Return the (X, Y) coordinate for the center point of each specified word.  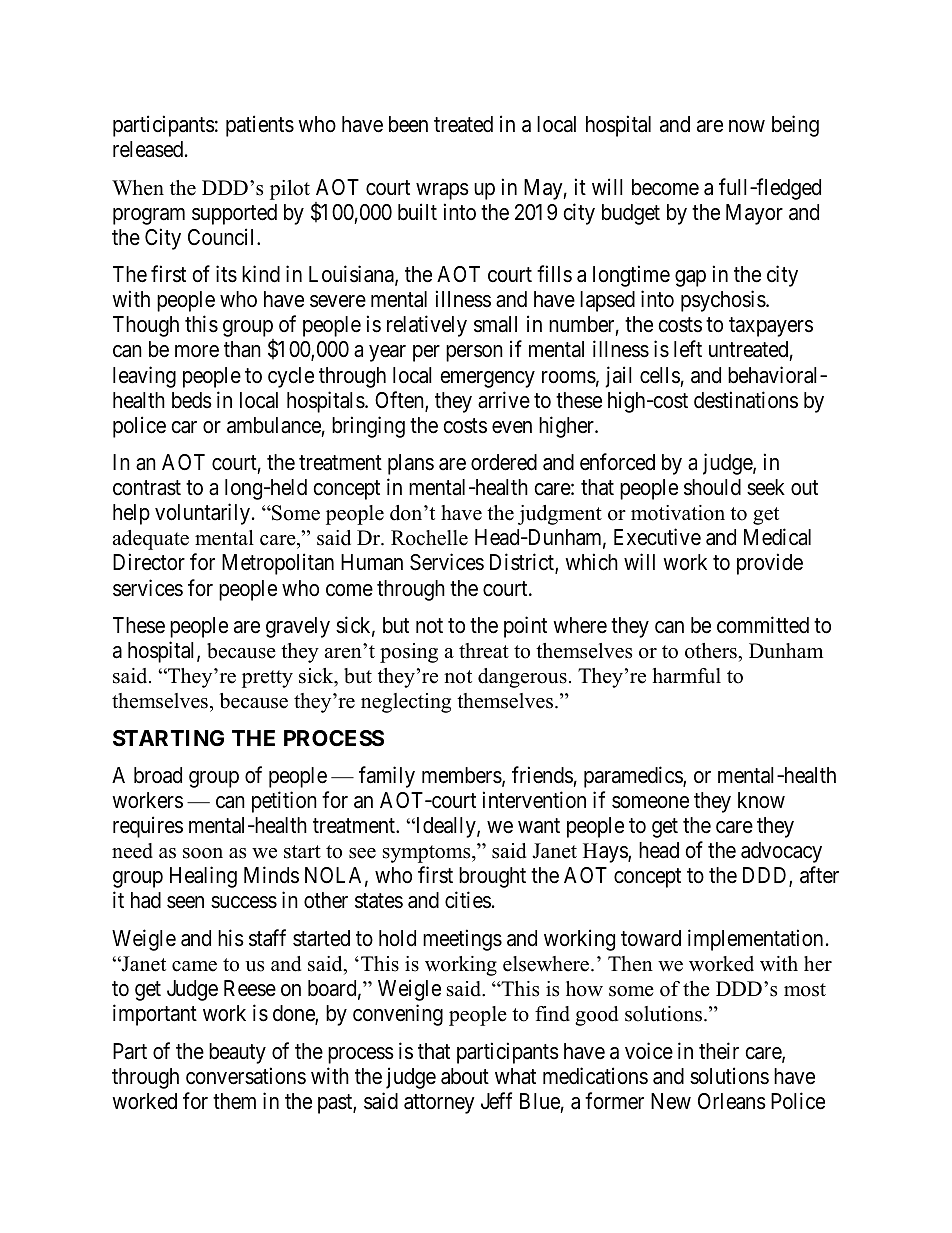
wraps (442, 191)
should (712, 487)
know (761, 800)
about (465, 1076)
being (795, 126)
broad (158, 775)
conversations (246, 1076)
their (719, 1051)
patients (260, 126)
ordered (504, 462)
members (462, 775)
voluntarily (204, 514)
